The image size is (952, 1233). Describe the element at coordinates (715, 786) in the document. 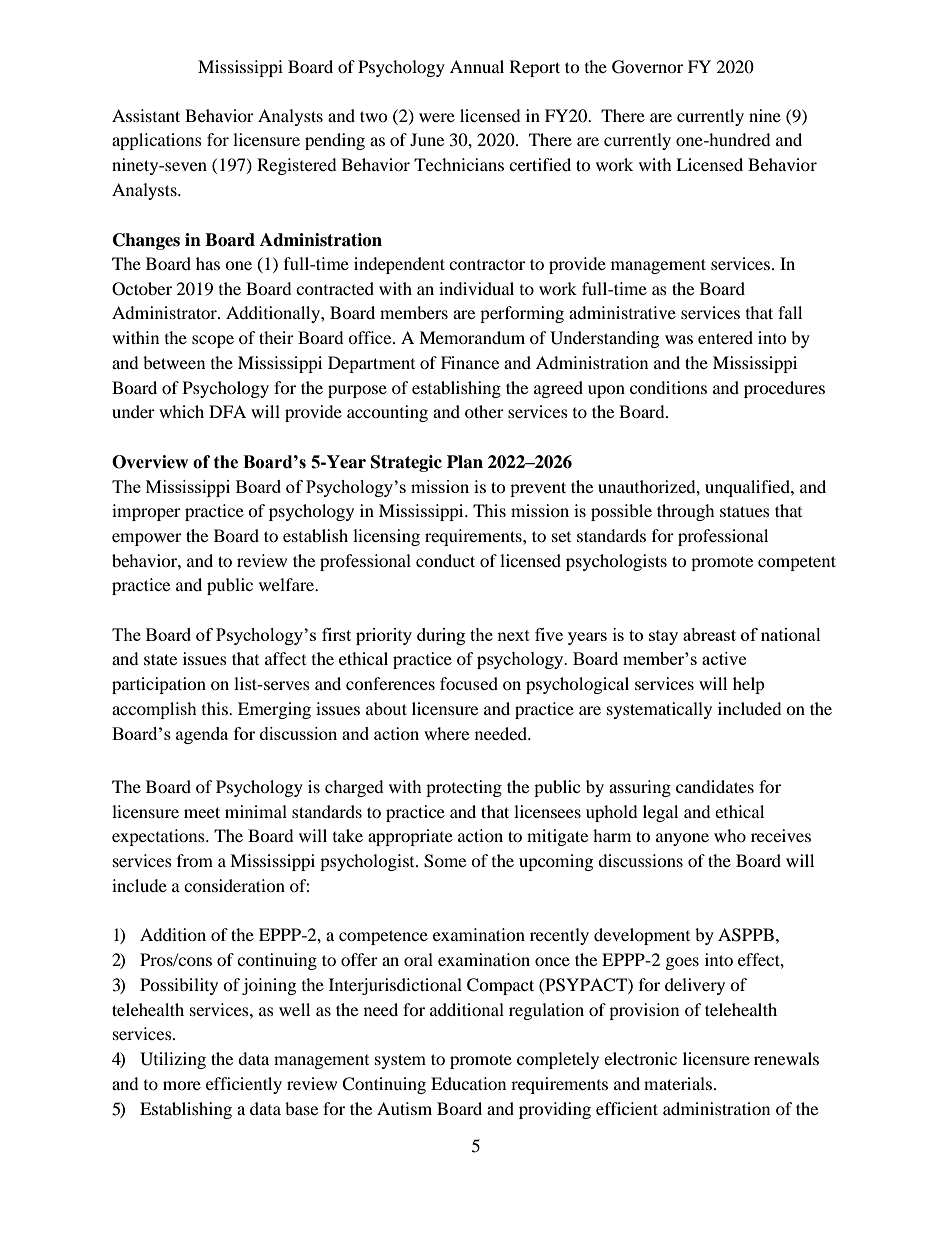

I see `candidates` at that location.
